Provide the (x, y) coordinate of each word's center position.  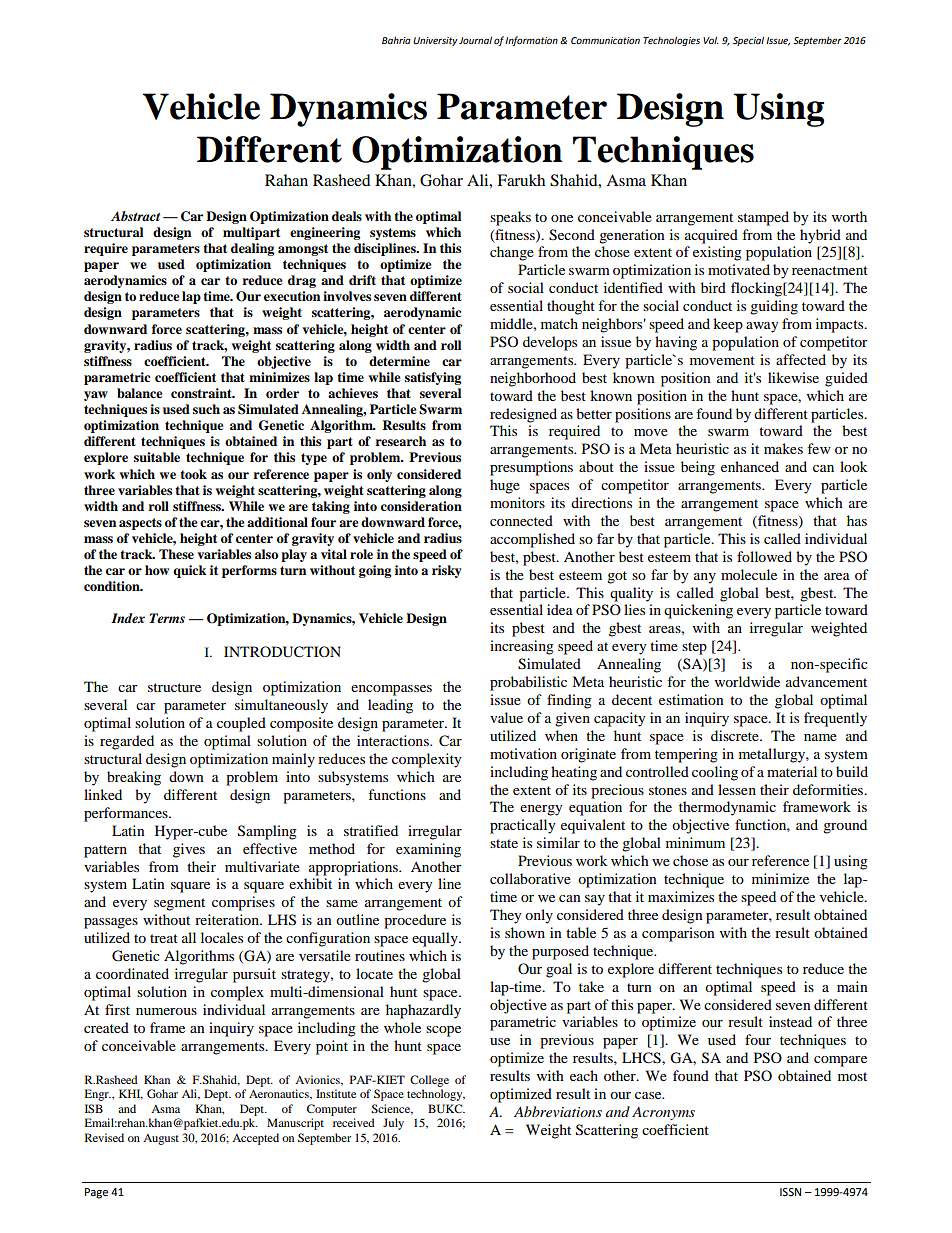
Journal (475, 40)
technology (436, 1095)
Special (748, 41)
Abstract (135, 216)
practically (523, 826)
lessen (737, 789)
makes (783, 448)
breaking (134, 778)
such (206, 409)
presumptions (531, 468)
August (161, 1139)
